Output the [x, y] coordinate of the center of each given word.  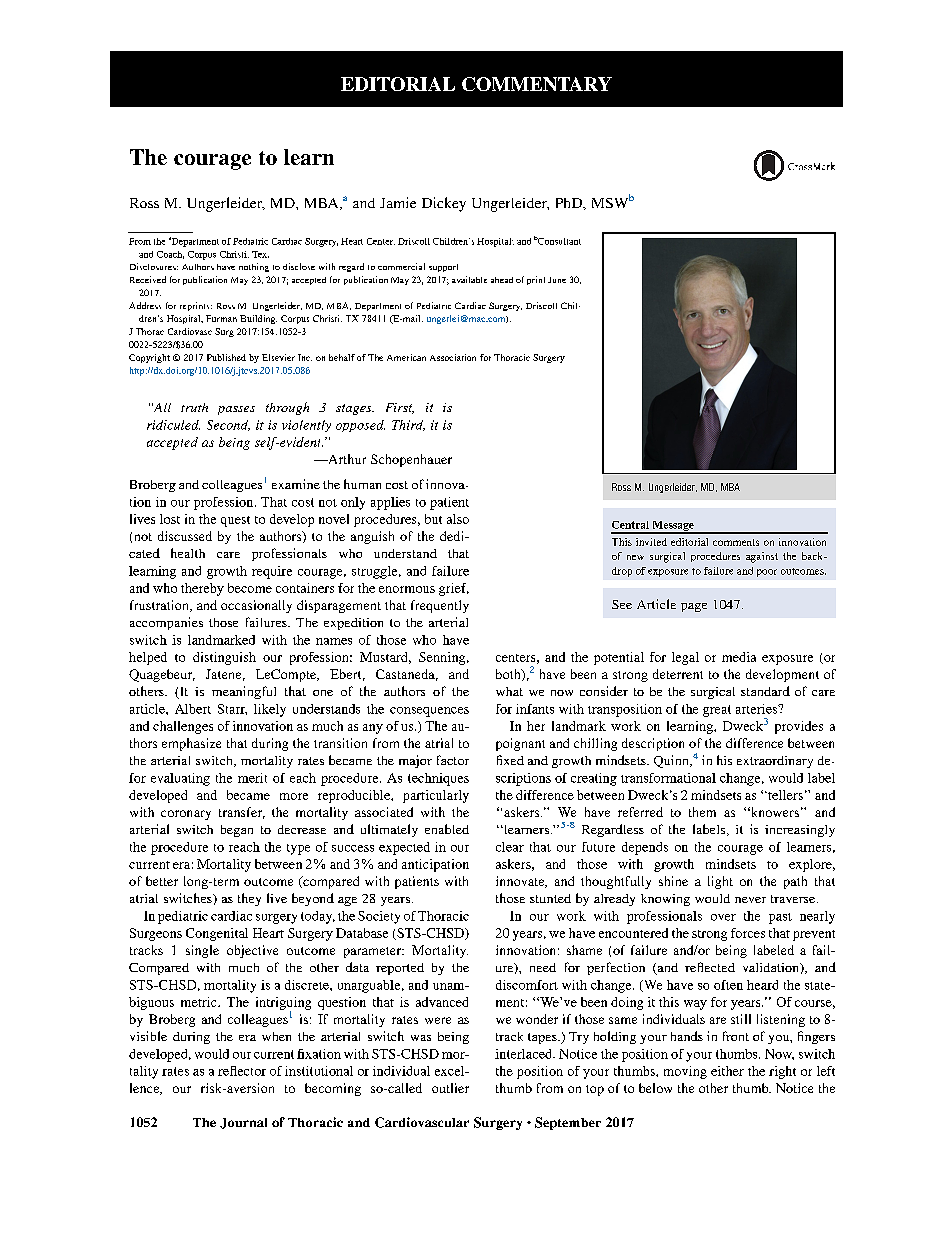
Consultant [559, 241]
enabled [447, 829]
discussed [185, 536]
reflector [242, 1071]
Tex [260, 254]
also [458, 519]
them [702, 812]
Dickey [444, 204]
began [237, 831]
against [762, 557]
